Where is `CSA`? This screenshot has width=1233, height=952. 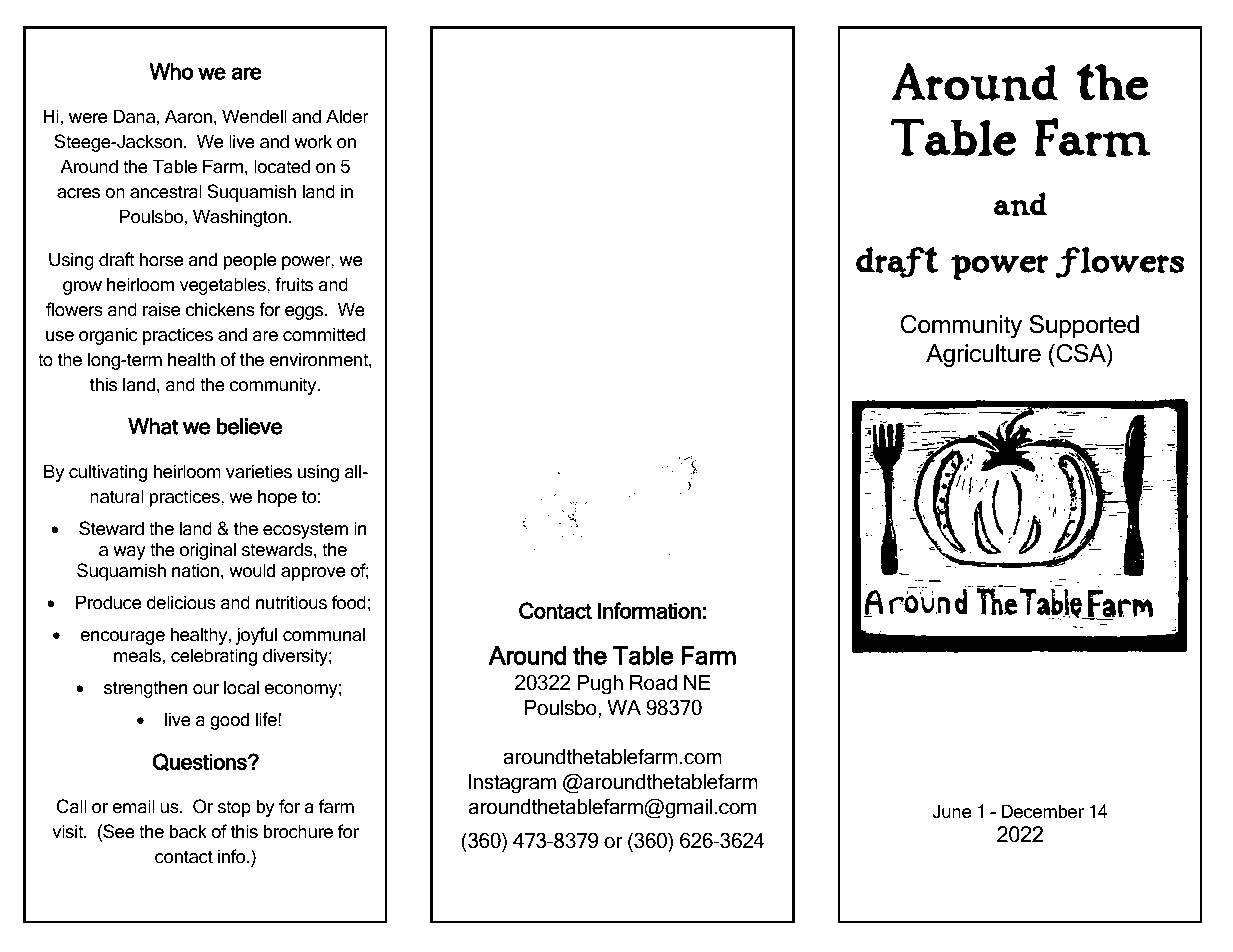
CSA is located at coordinates (1081, 353).
